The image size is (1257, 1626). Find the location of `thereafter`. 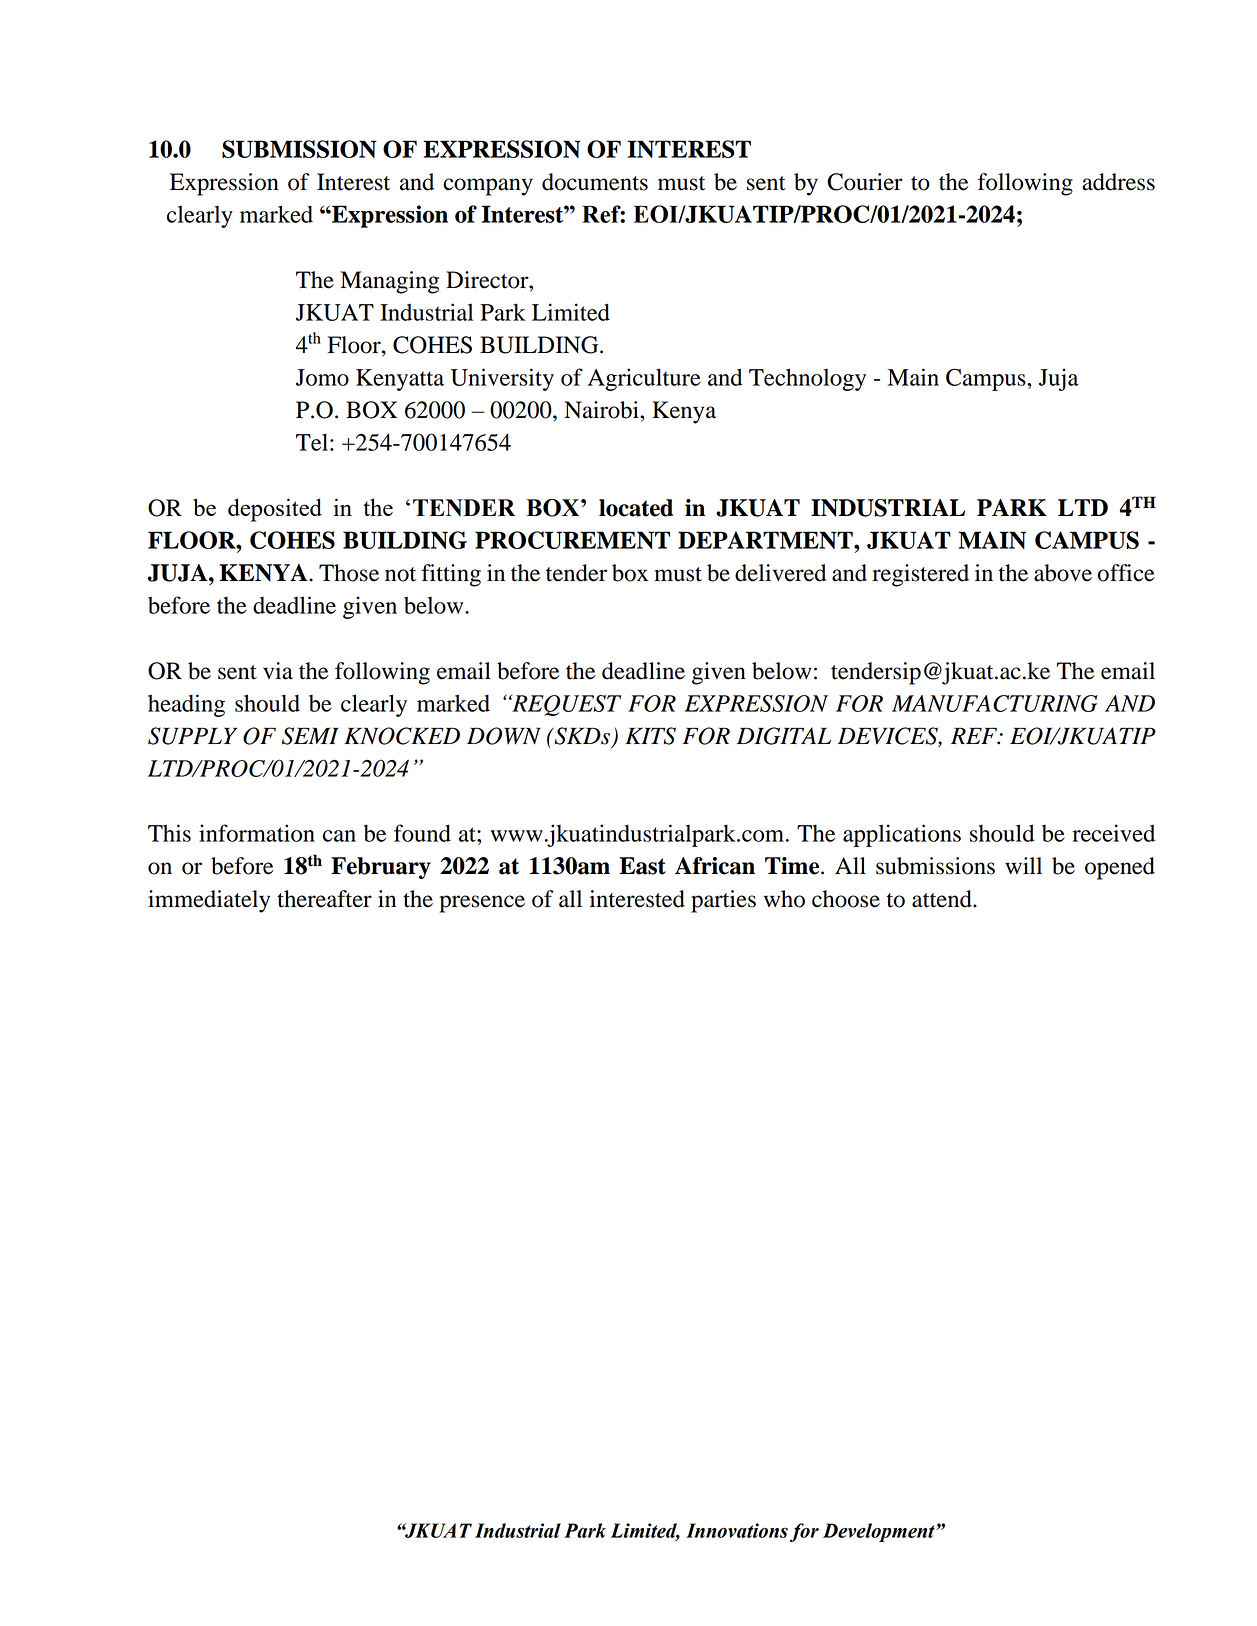

thereafter is located at coordinates (324, 899).
